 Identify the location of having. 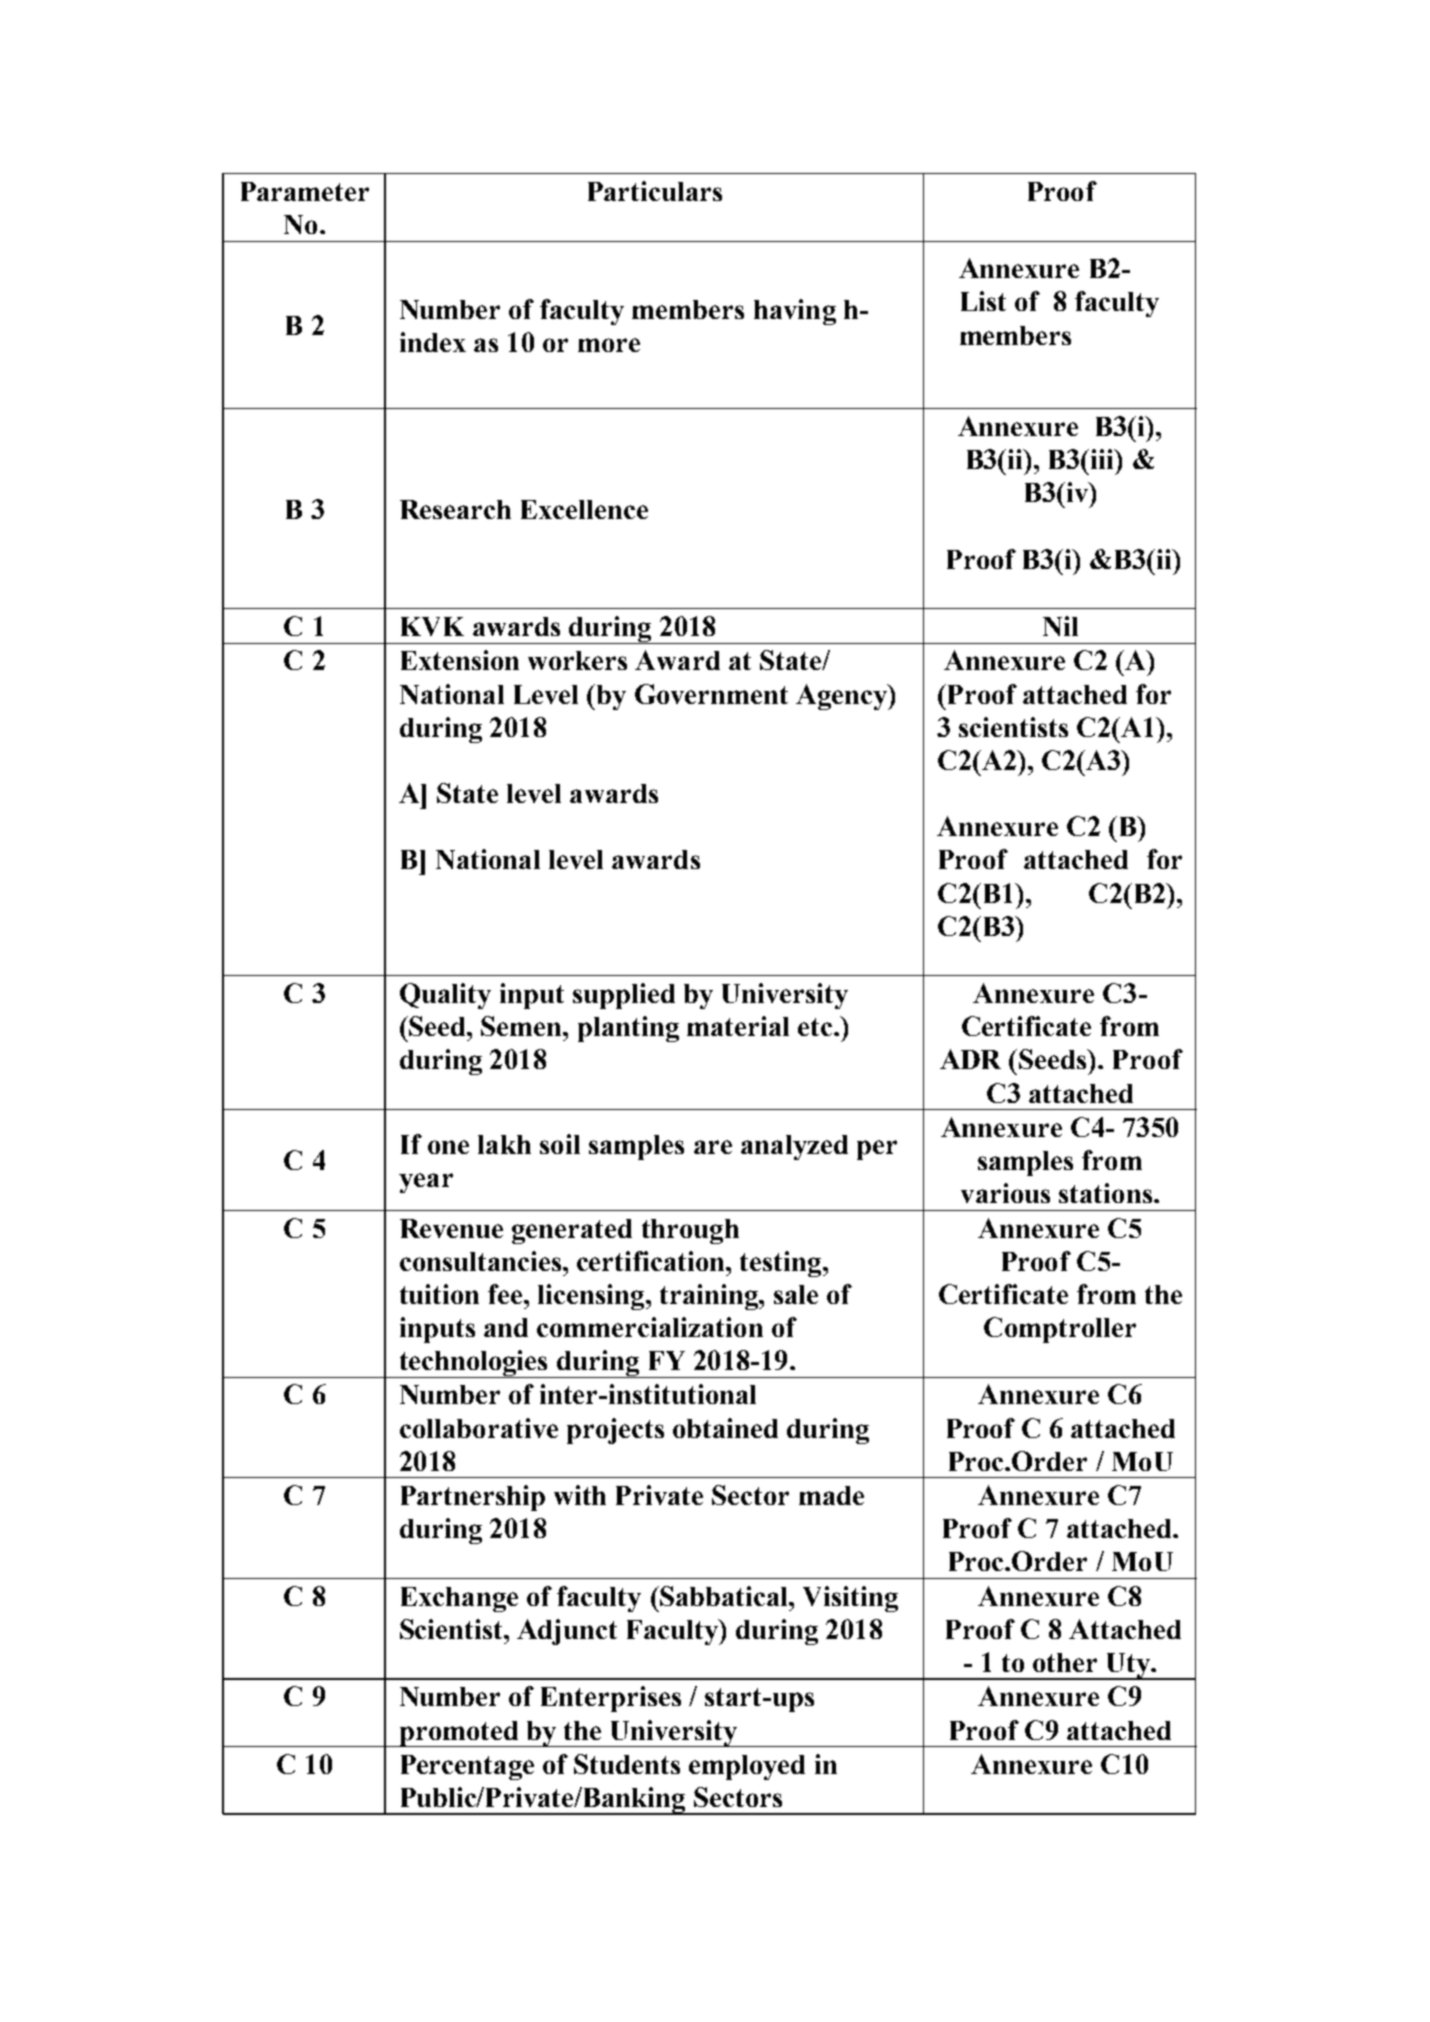
(795, 312).
